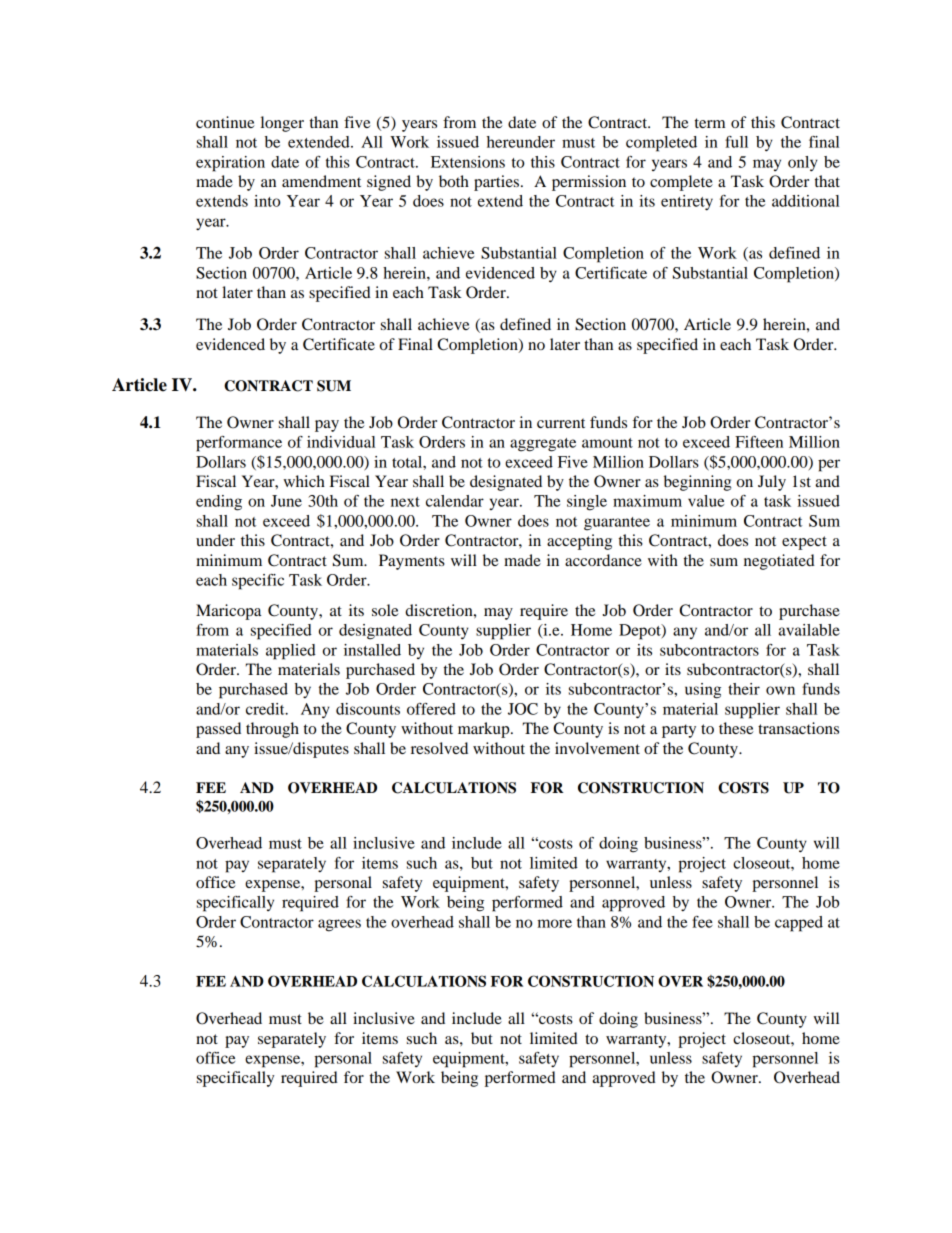 The width and height of the screenshot is (952, 1233). I want to click on Fifteen, so click(759, 442).
